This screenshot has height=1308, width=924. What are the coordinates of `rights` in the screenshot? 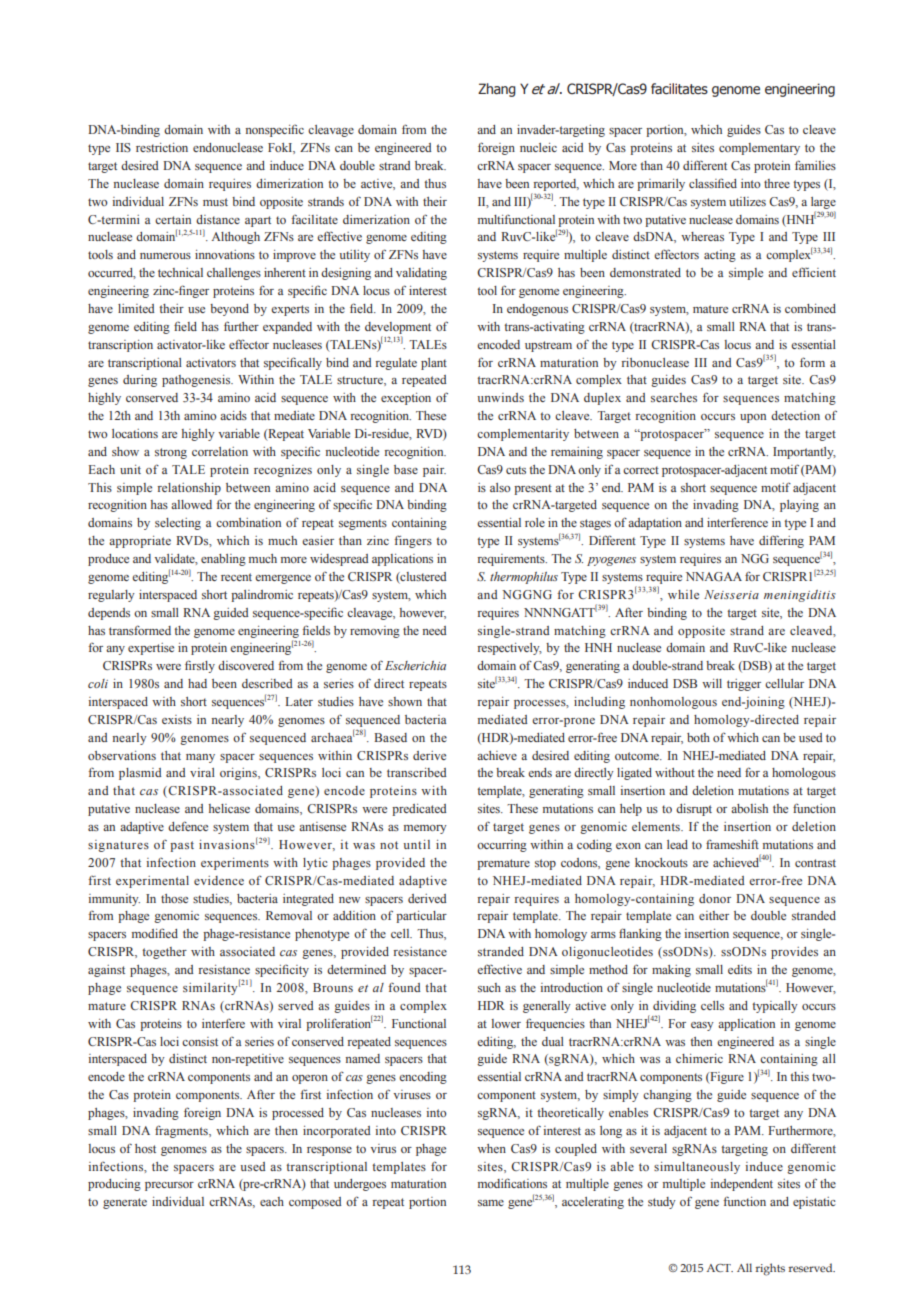 It's located at (770, 1269).
